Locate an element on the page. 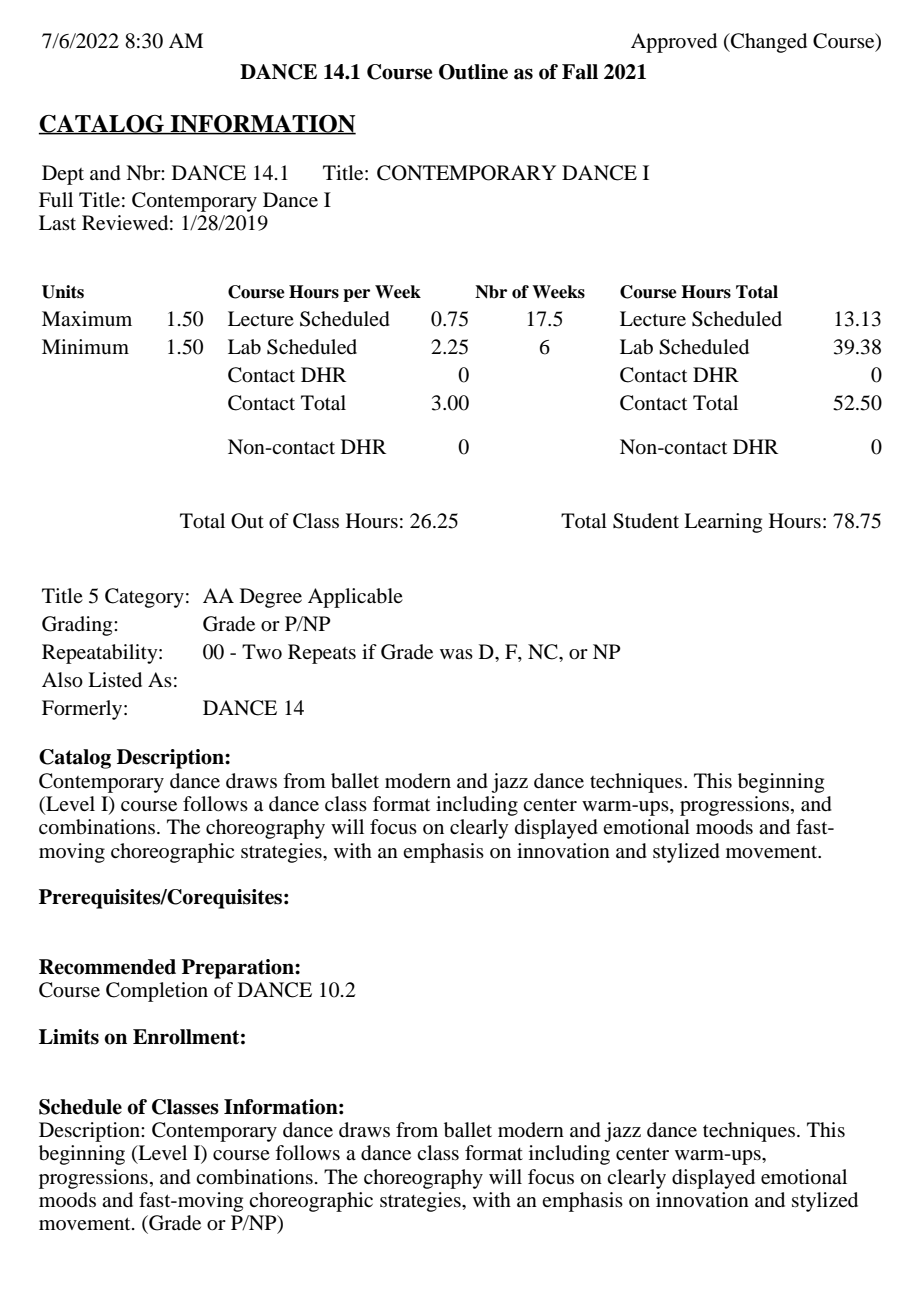 Image resolution: width=924 pixels, height=1308 pixels. per is located at coordinates (356, 295).
